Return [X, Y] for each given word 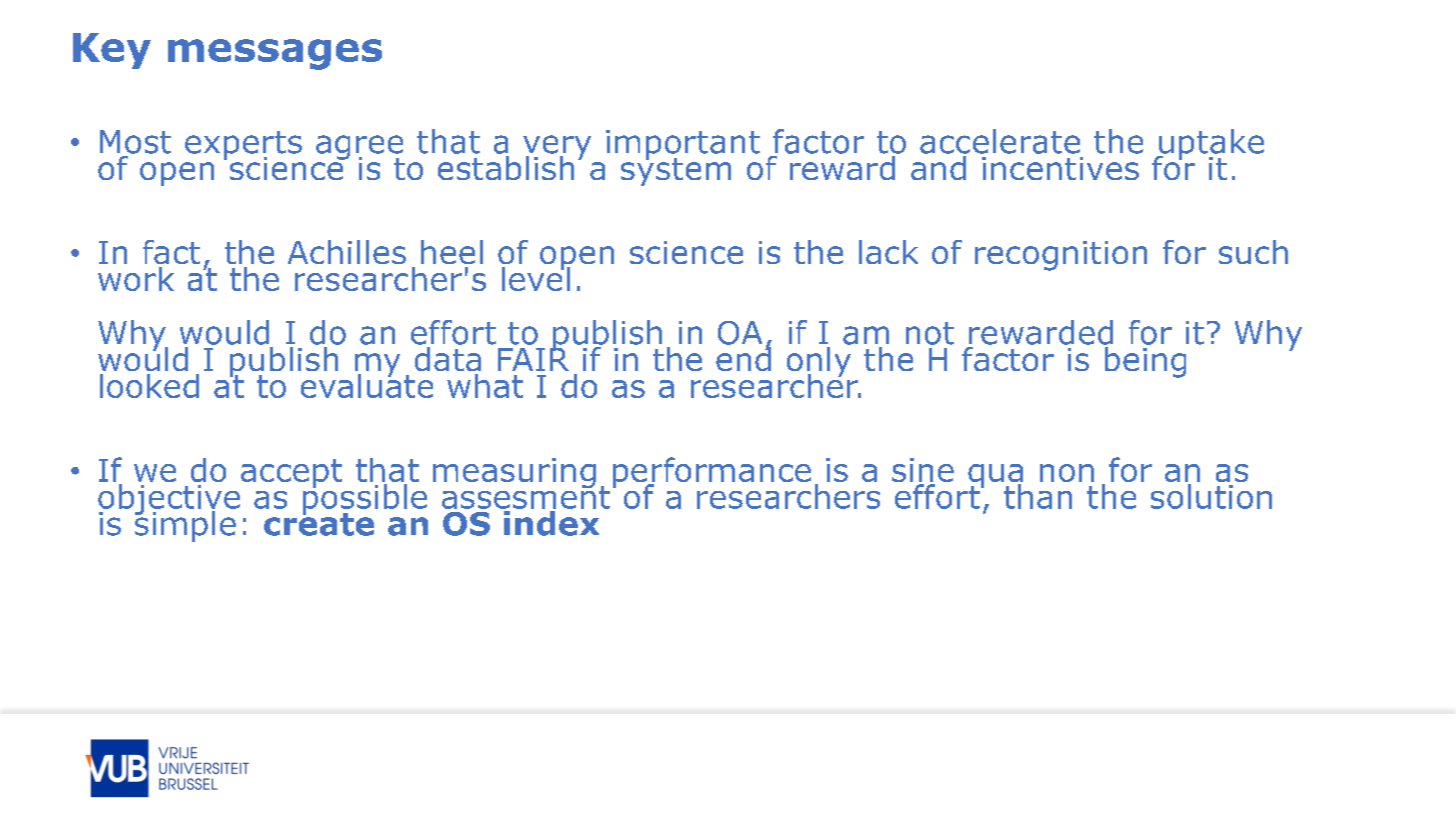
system [676, 170]
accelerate [1000, 141]
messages [275, 54]
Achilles [347, 252]
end [743, 357]
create [319, 523]
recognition [1061, 256]
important [683, 146]
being [1144, 361]
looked [149, 386]
